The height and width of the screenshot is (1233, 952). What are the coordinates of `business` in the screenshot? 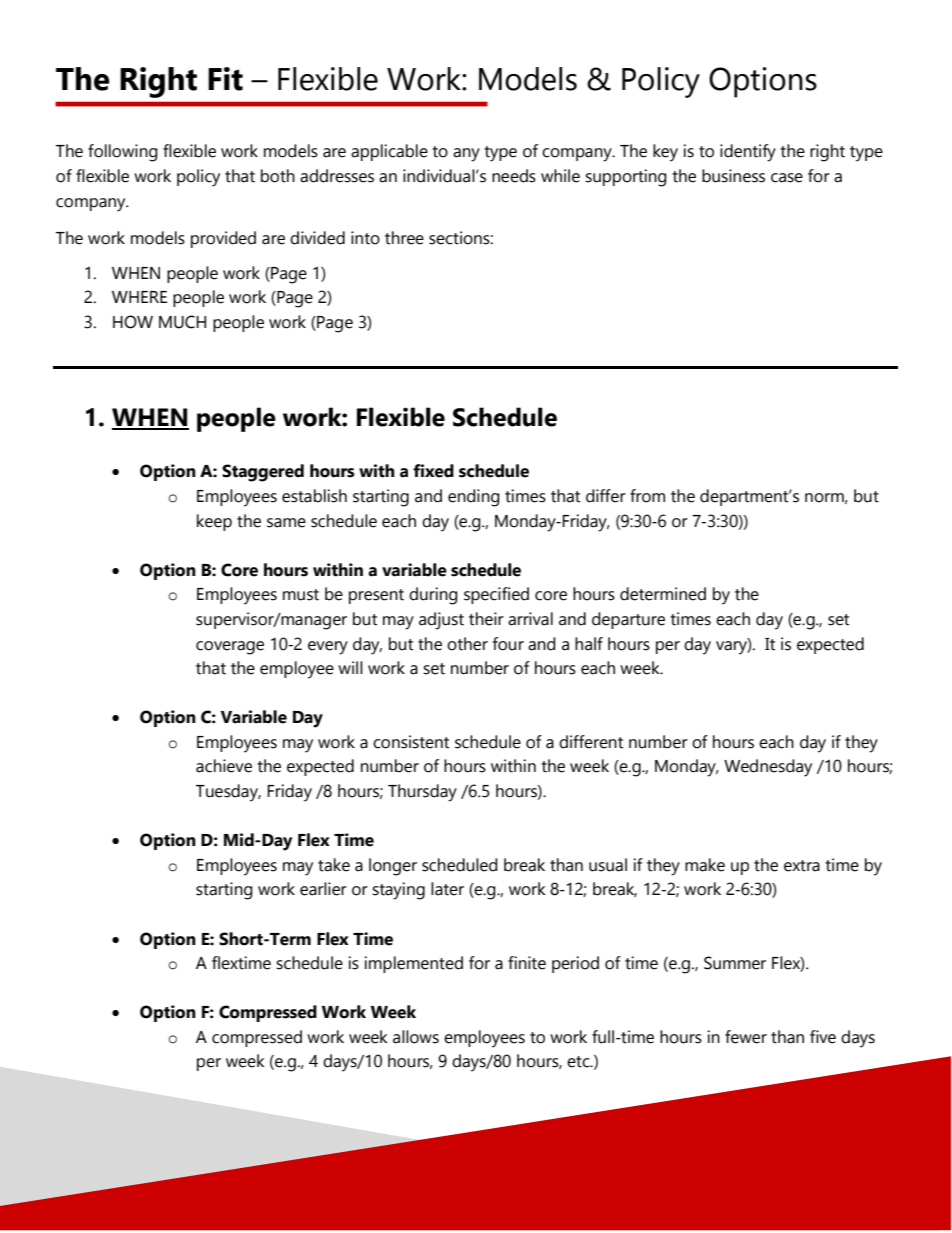 It's located at (733, 176).
